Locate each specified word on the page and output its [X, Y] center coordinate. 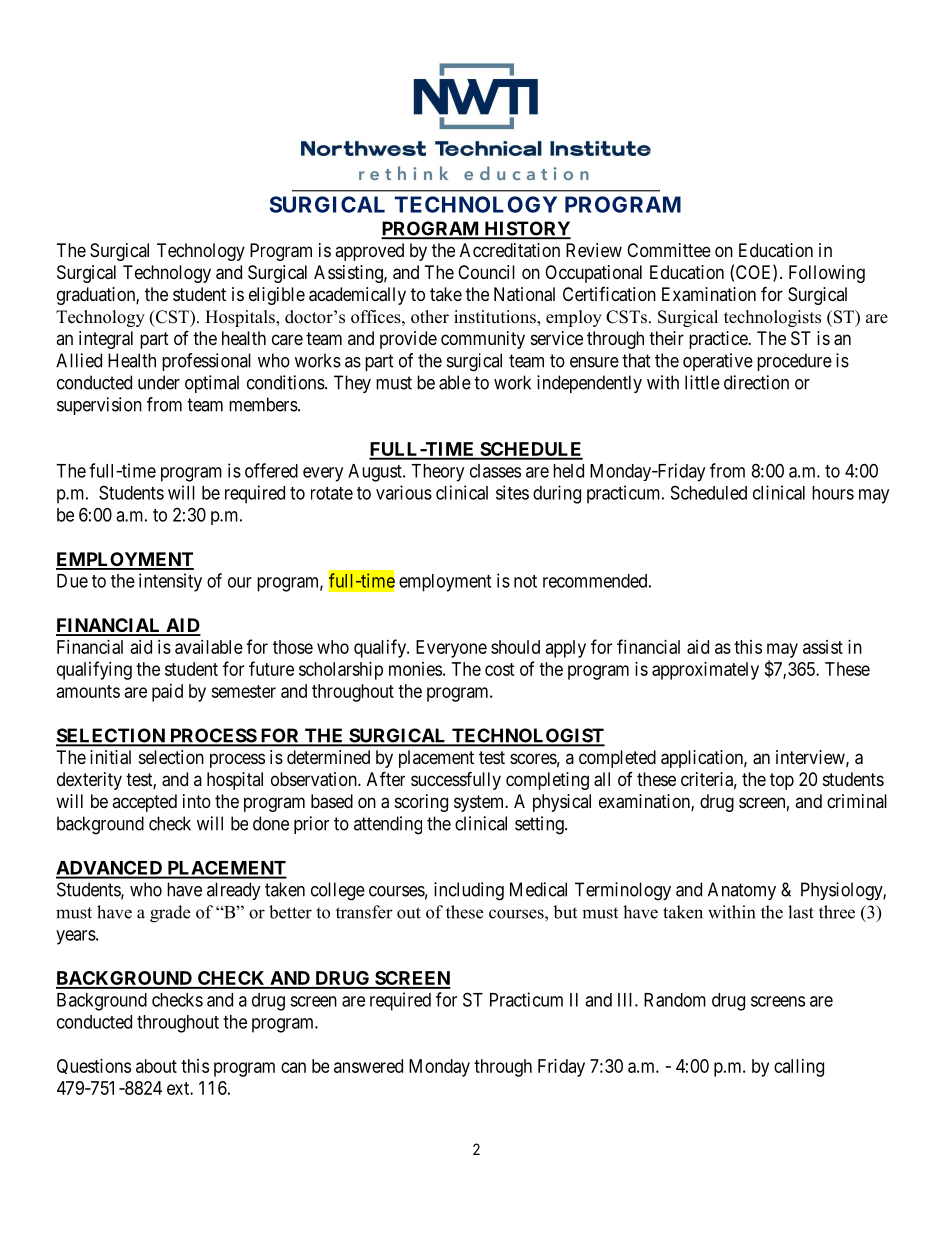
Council [486, 272]
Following [827, 274]
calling [799, 1068]
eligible [277, 296]
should [515, 647]
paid [167, 693]
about [156, 1066]
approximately [705, 671]
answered [368, 1066]
